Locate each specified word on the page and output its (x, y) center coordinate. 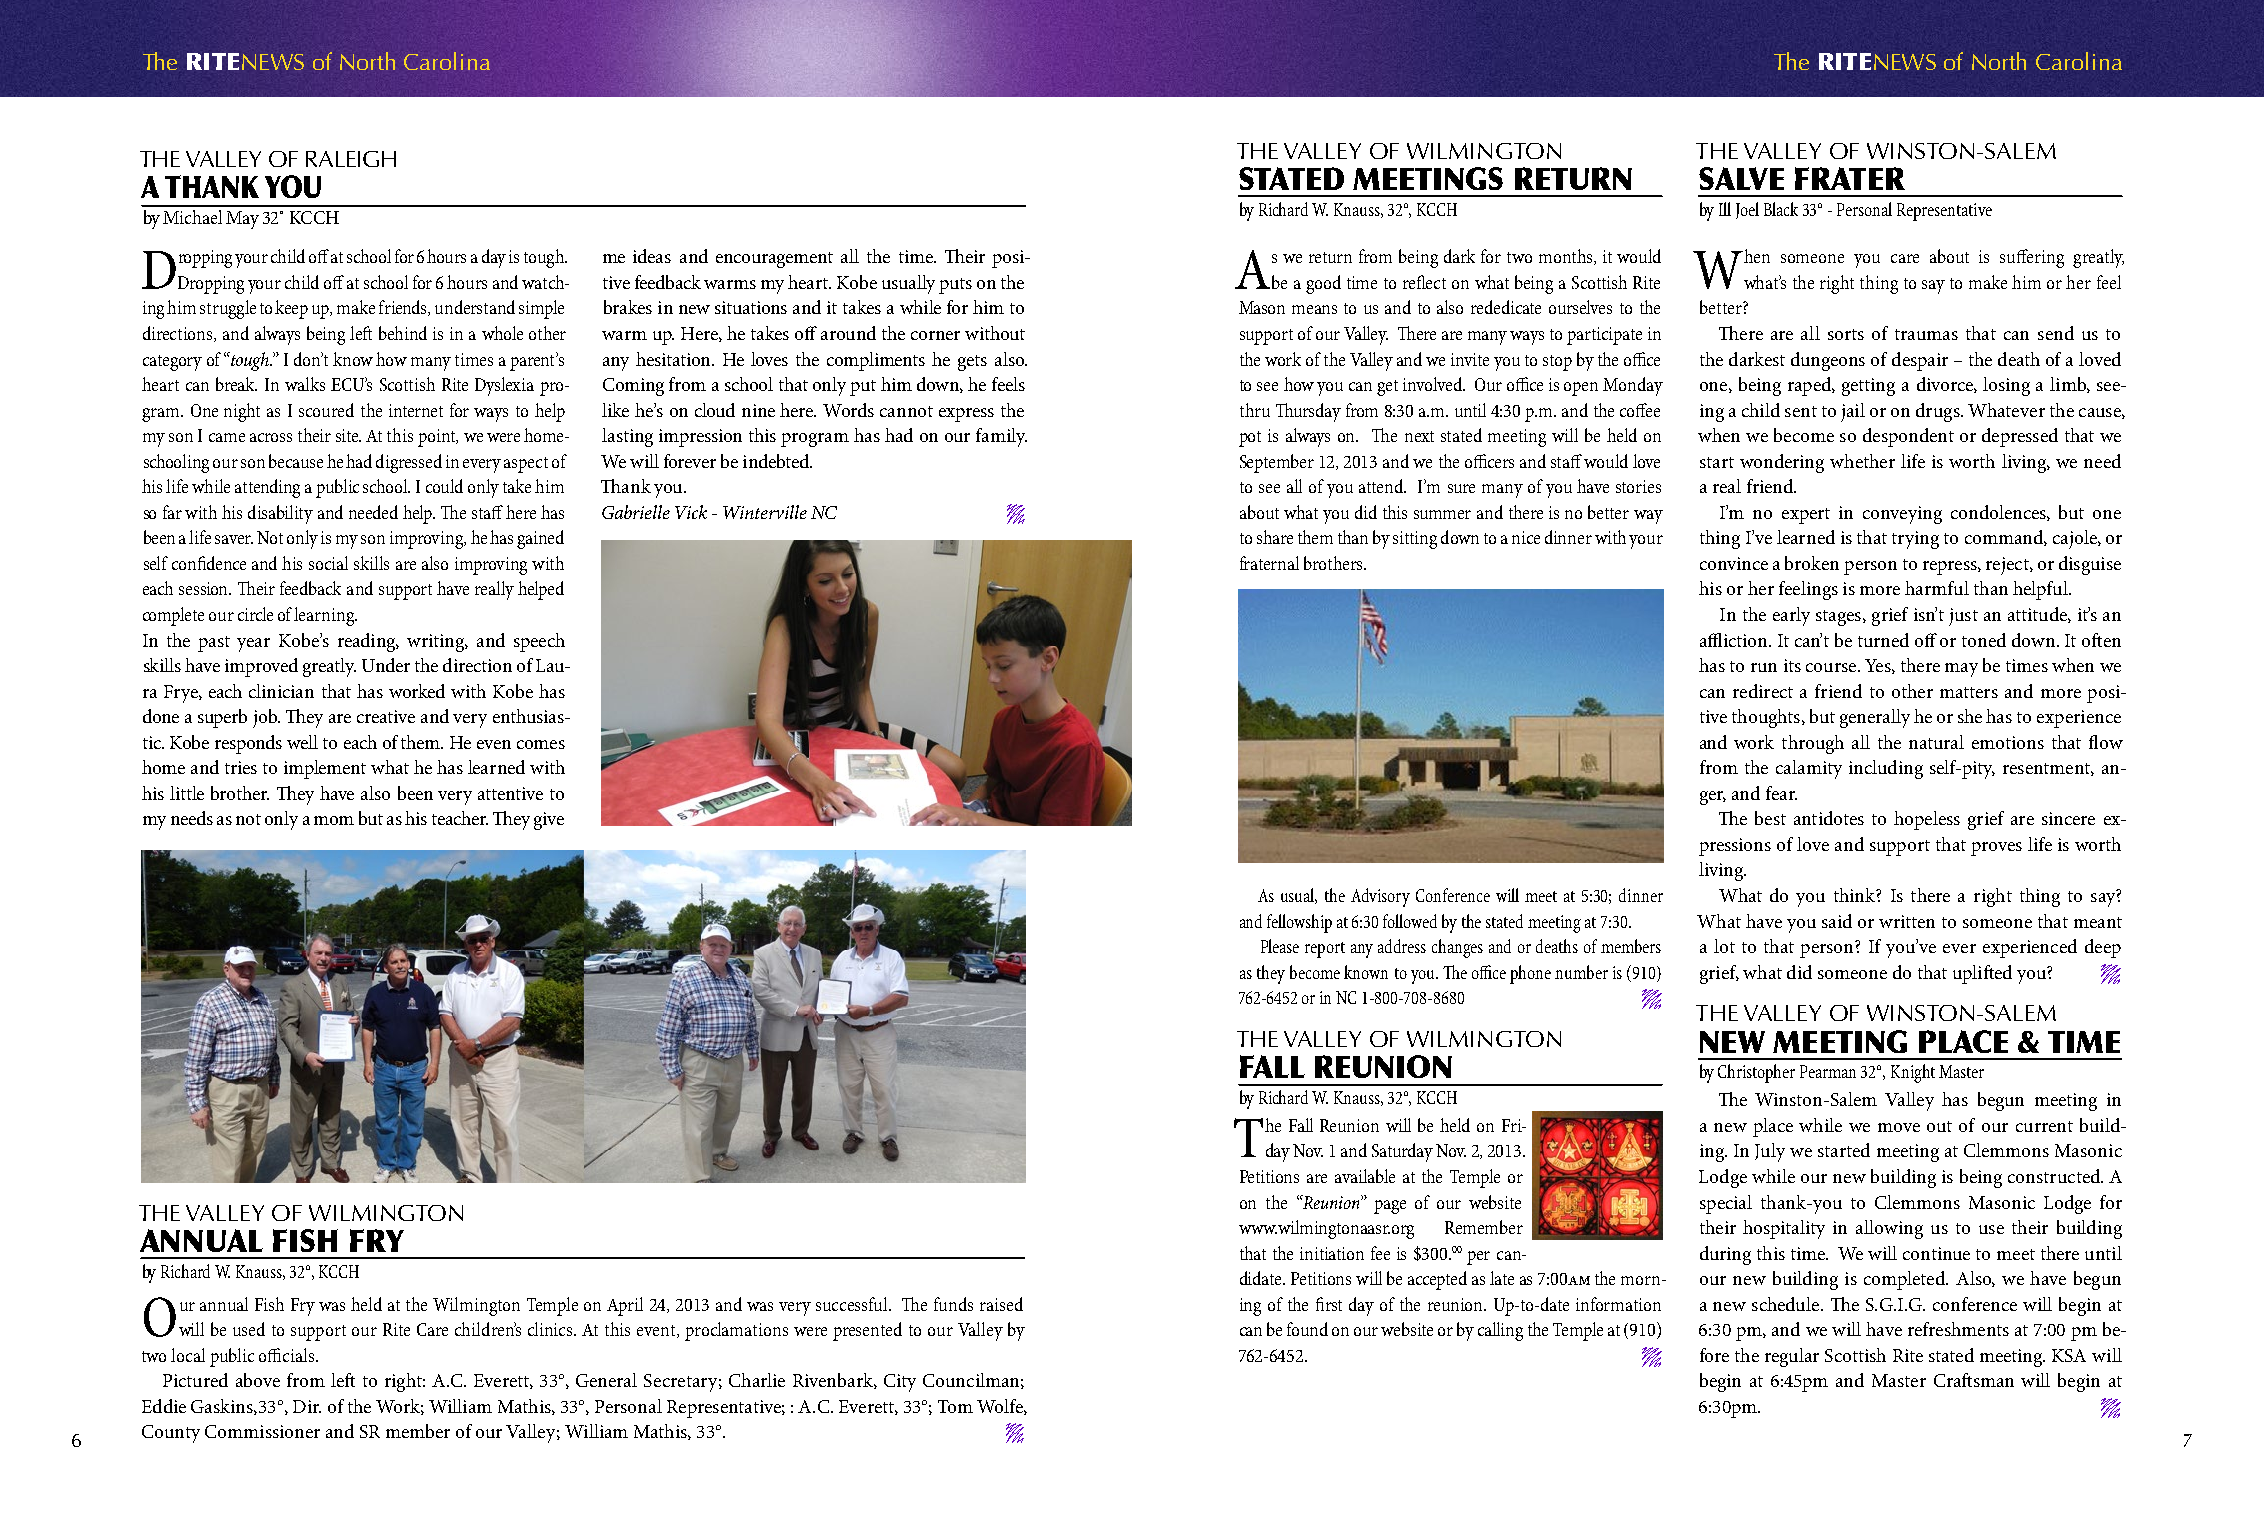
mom (334, 820)
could (444, 486)
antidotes (1829, 818)
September (1277, 463)
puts (955, 286)
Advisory (1380, 897)
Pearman (1828, 1071)
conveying (1902, 515)
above (258, 1380)
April (625, 1306)
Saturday (1402, 1152)
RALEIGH (351, 159)
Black (1781, 209)
